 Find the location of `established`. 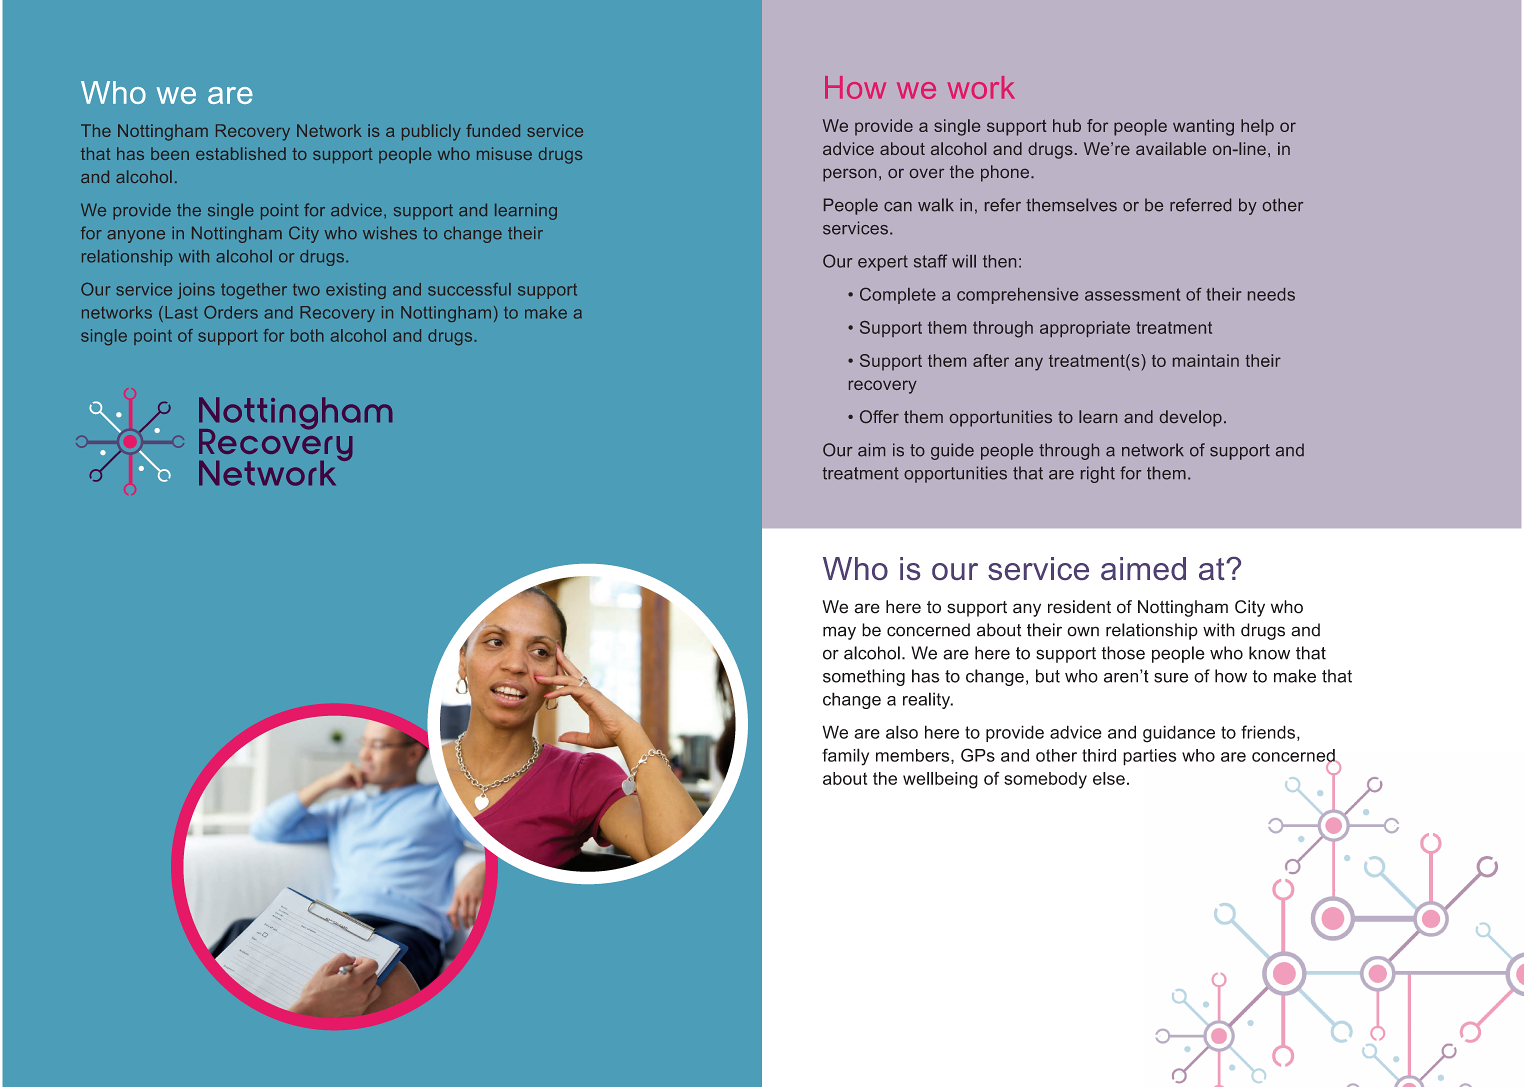

established is located at coordinates (241, 153).
